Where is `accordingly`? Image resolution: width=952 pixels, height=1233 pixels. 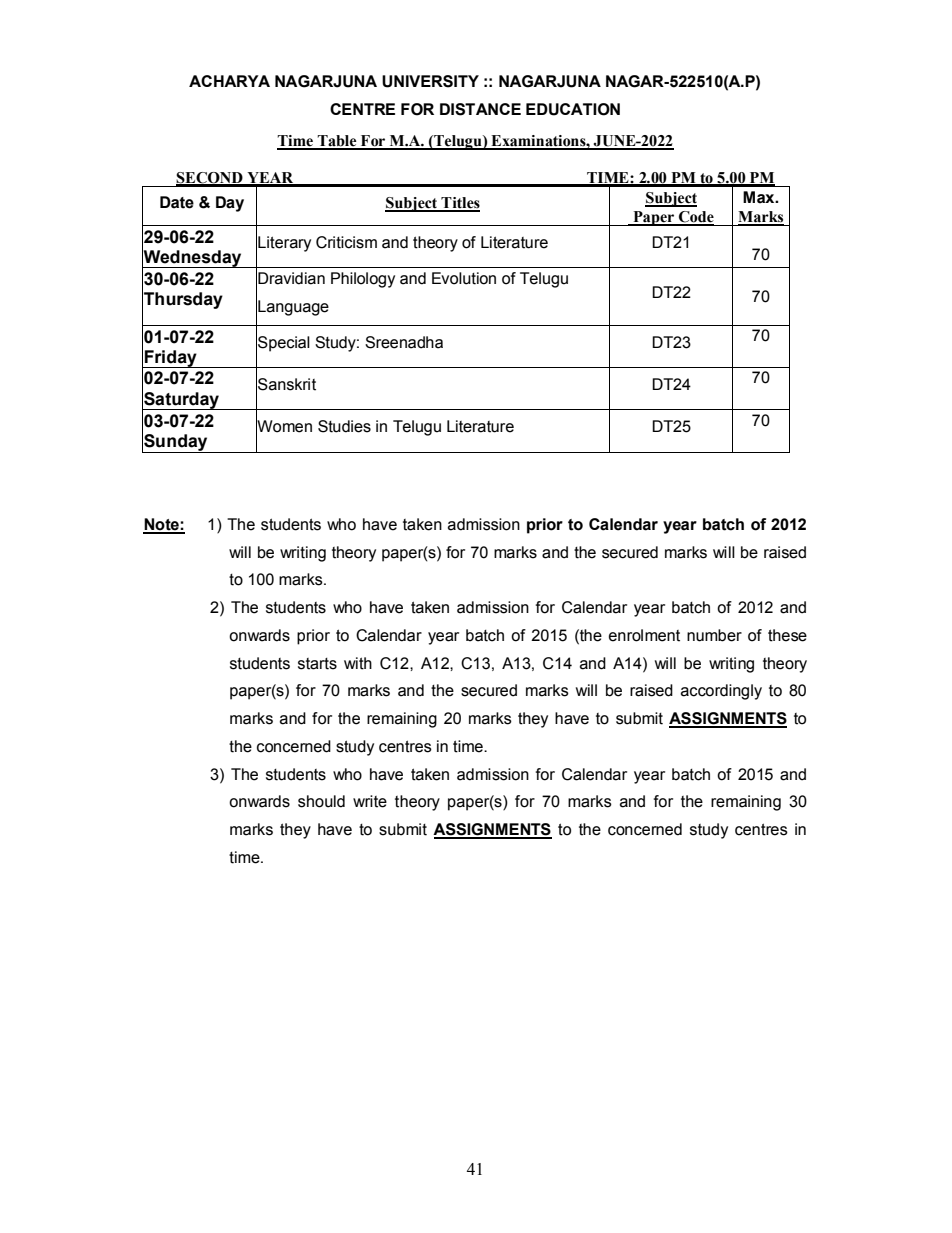 accordingly is located at coordinates (721, 692).
